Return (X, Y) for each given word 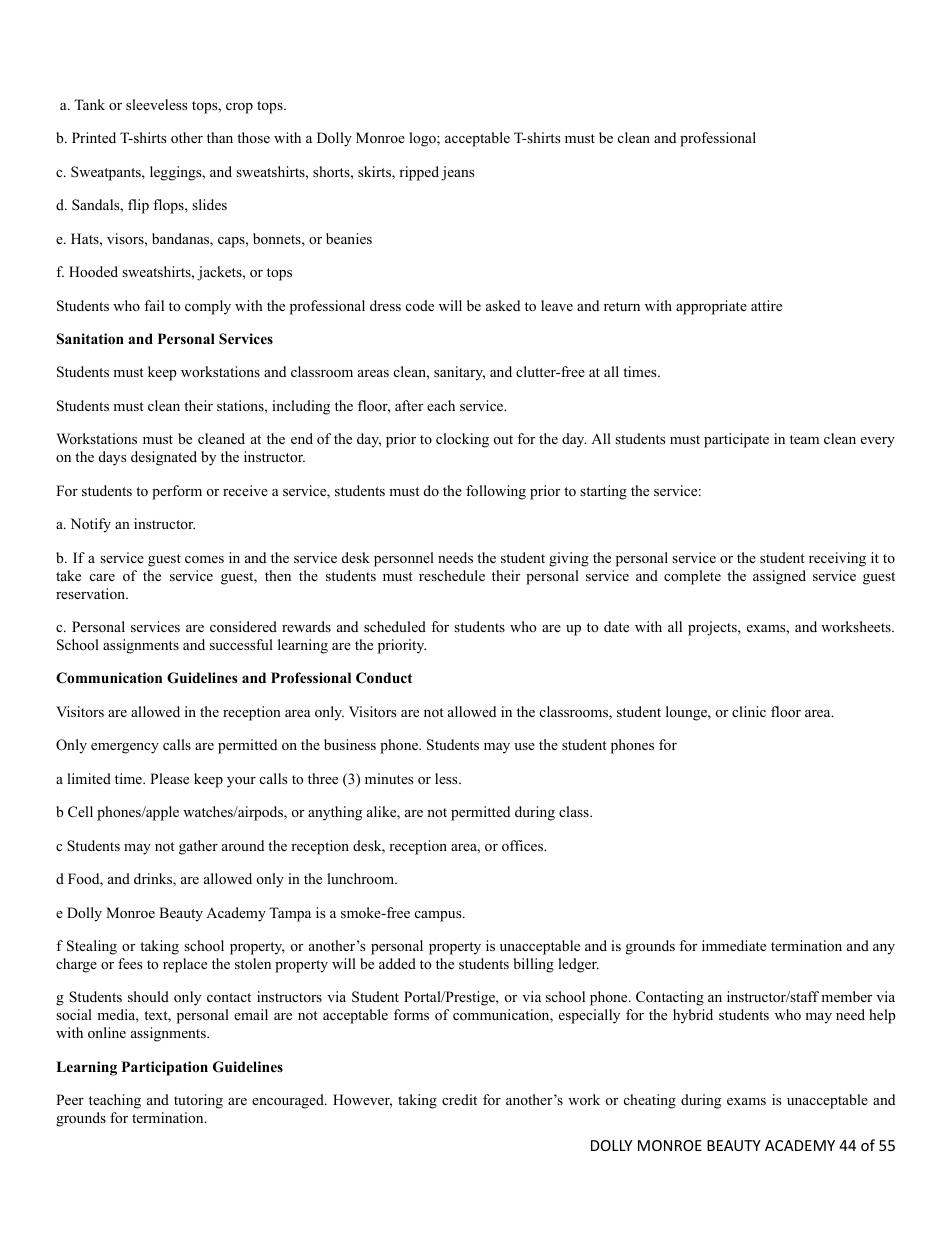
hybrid (693, 1016)
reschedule (452, 575)
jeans (457, 173)
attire (766, 305)
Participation (165, 1068)
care (102, 577)
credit (459, 1099)
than (220, 137)
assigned (779, 577)
